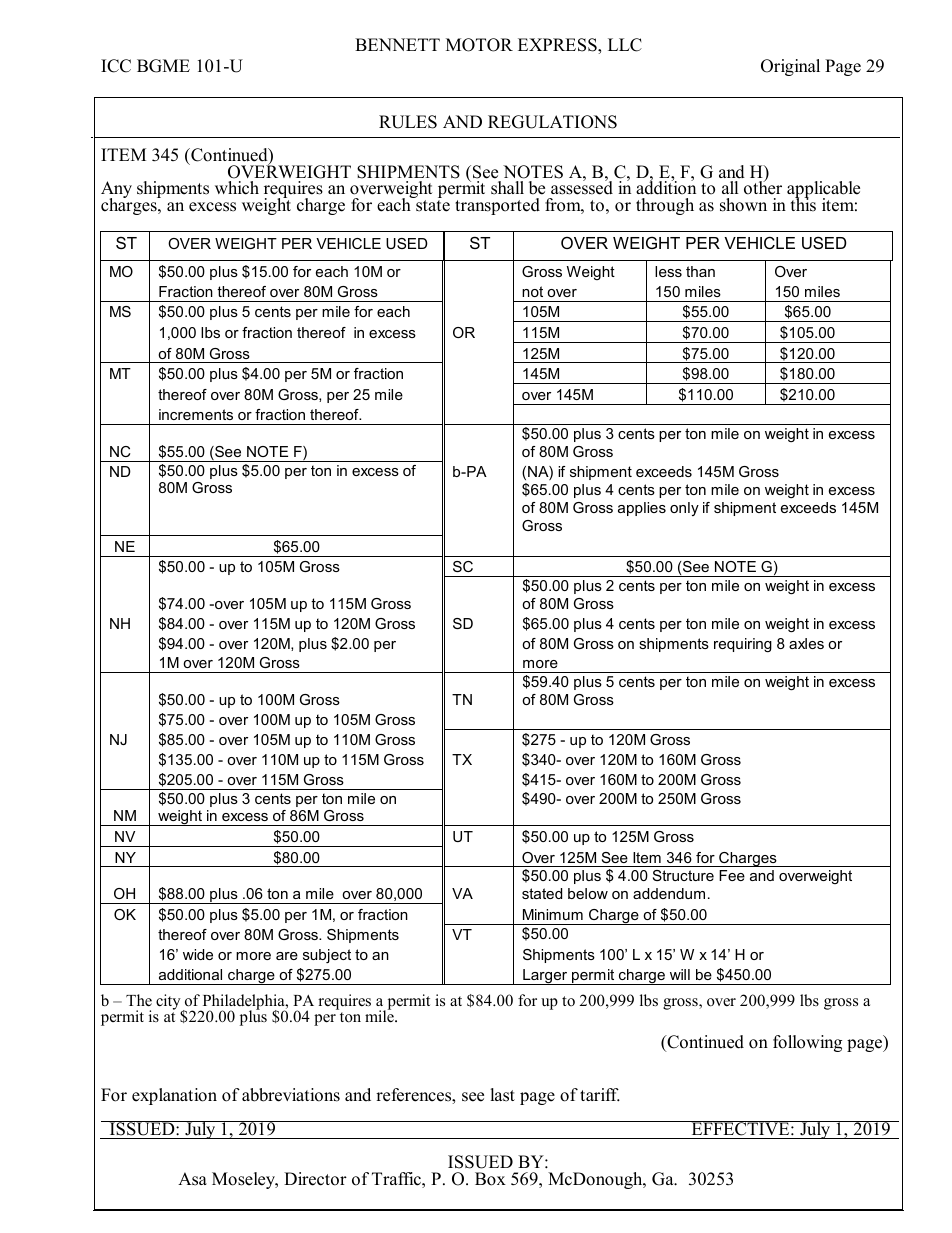  I want to click on Fee, so click(732, 875).
